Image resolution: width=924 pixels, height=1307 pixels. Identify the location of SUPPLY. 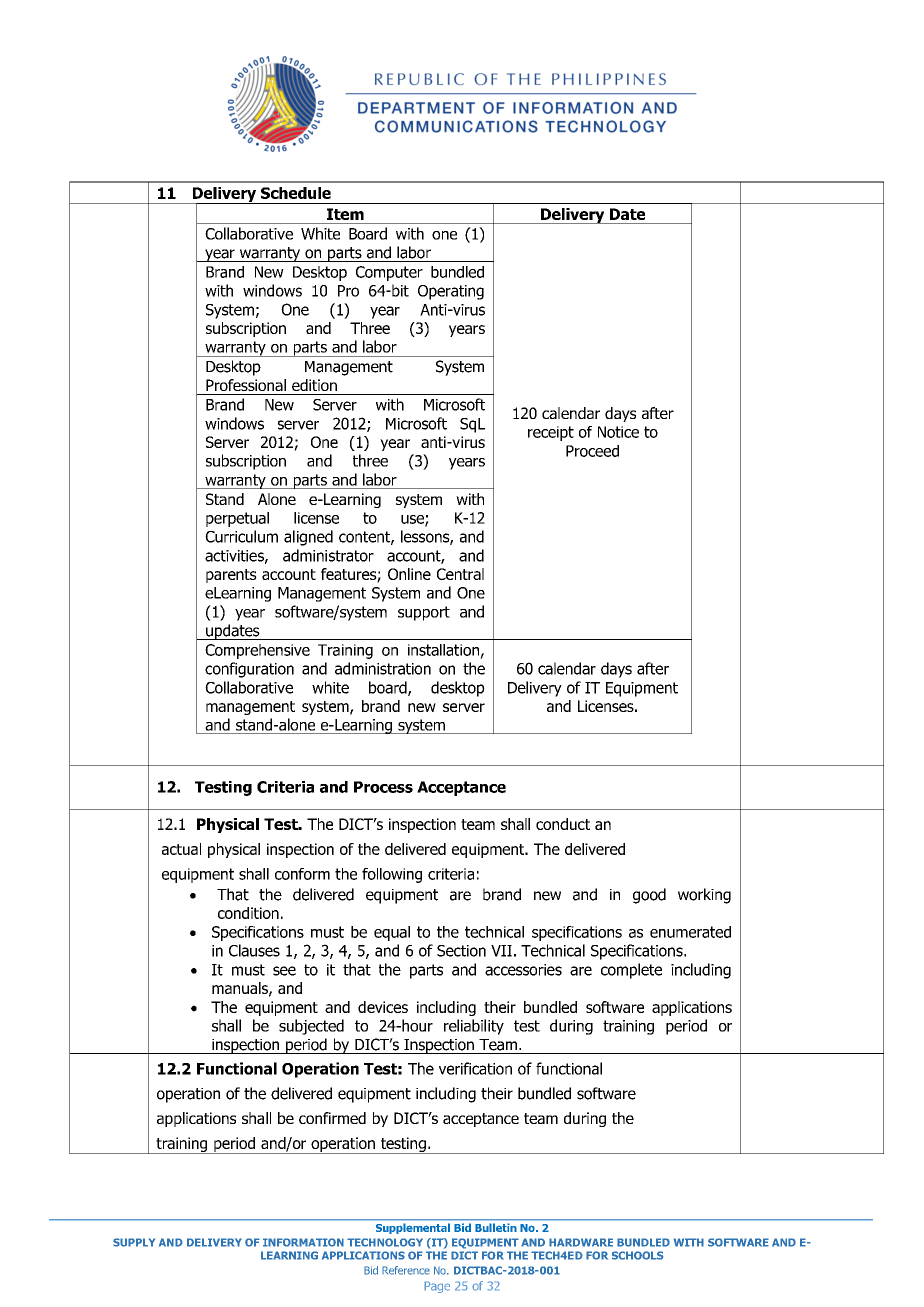
(134, 1242).
